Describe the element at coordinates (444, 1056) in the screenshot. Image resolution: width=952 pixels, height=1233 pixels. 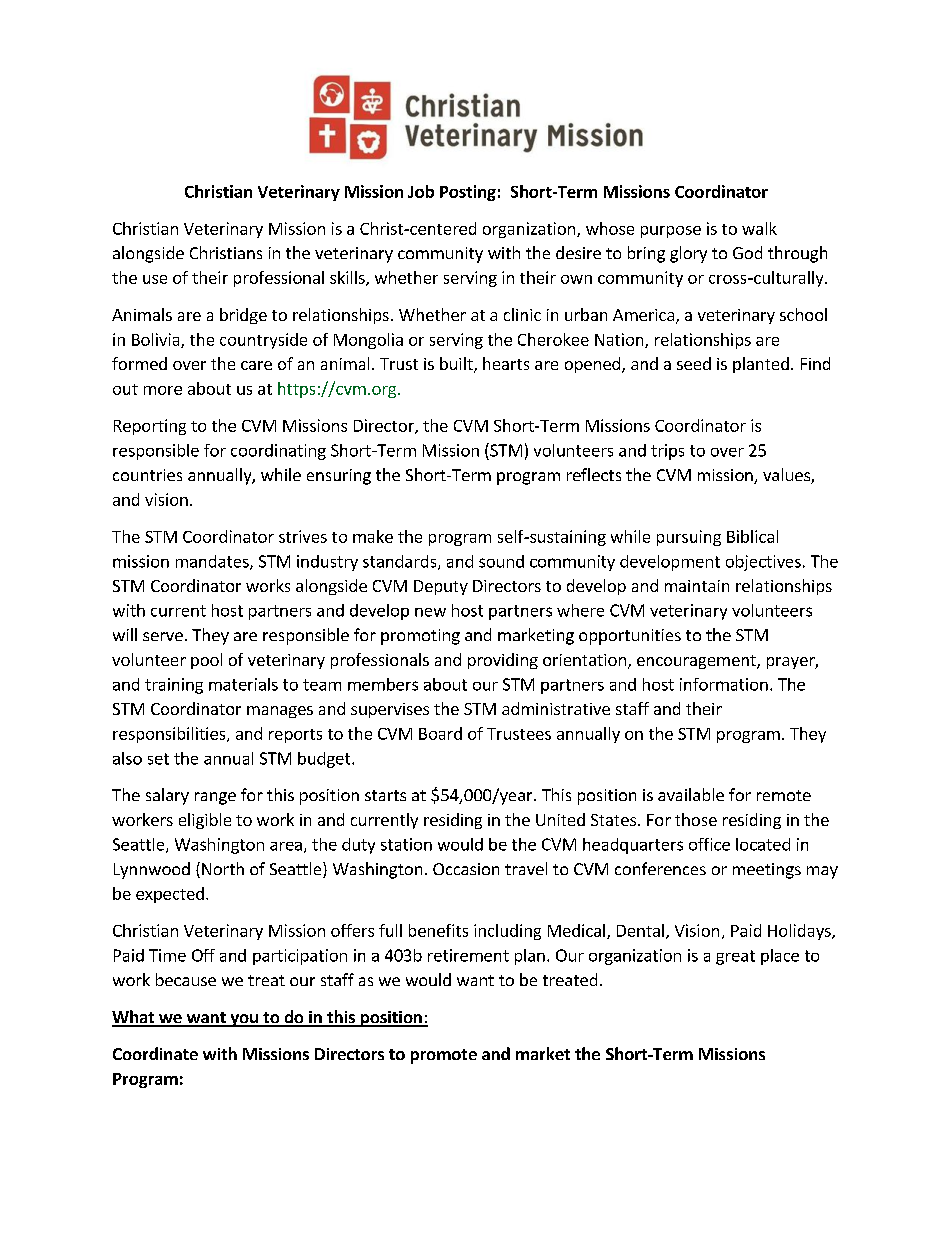
I see `promote` at that location.
